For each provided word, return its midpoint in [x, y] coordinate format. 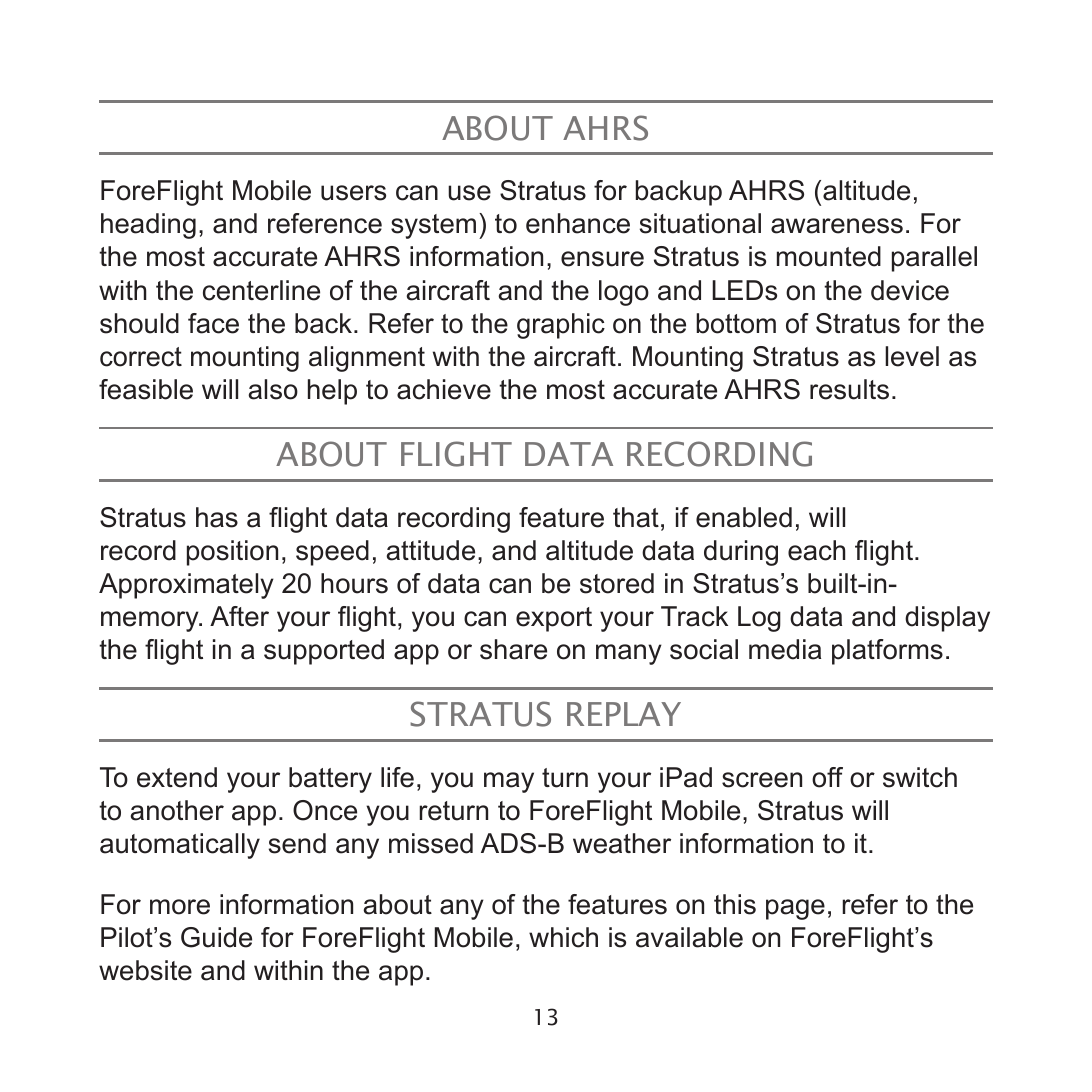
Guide [216, 937]
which [563, 937]
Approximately [186, 586]
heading [148, 226]
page [795, 909]
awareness [837, 226]
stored [617, 583]
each [817, 550]
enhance [578, 223]
